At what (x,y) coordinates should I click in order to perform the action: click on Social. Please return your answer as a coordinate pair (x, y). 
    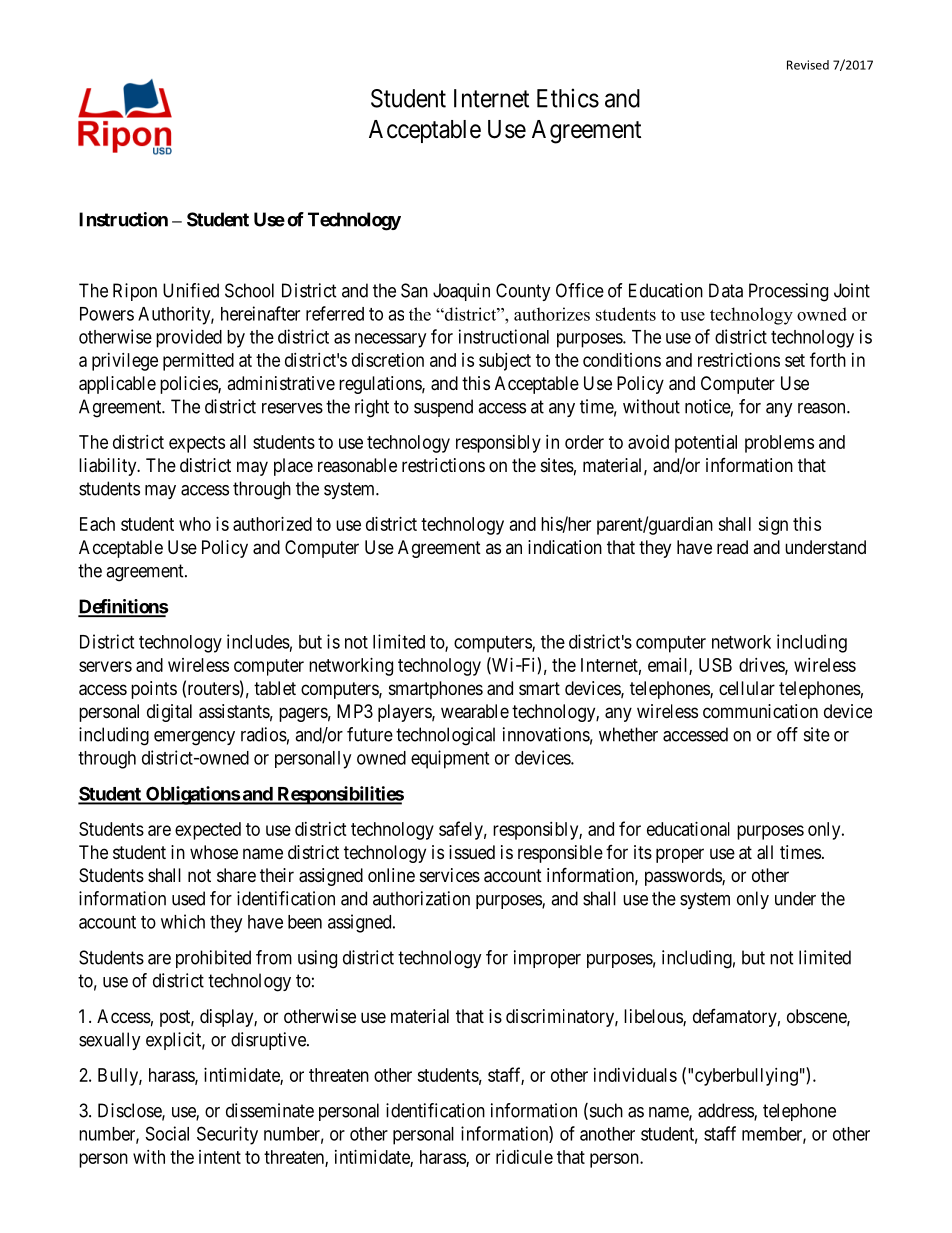
    Looking at the image, I should click on (167, 1133).
